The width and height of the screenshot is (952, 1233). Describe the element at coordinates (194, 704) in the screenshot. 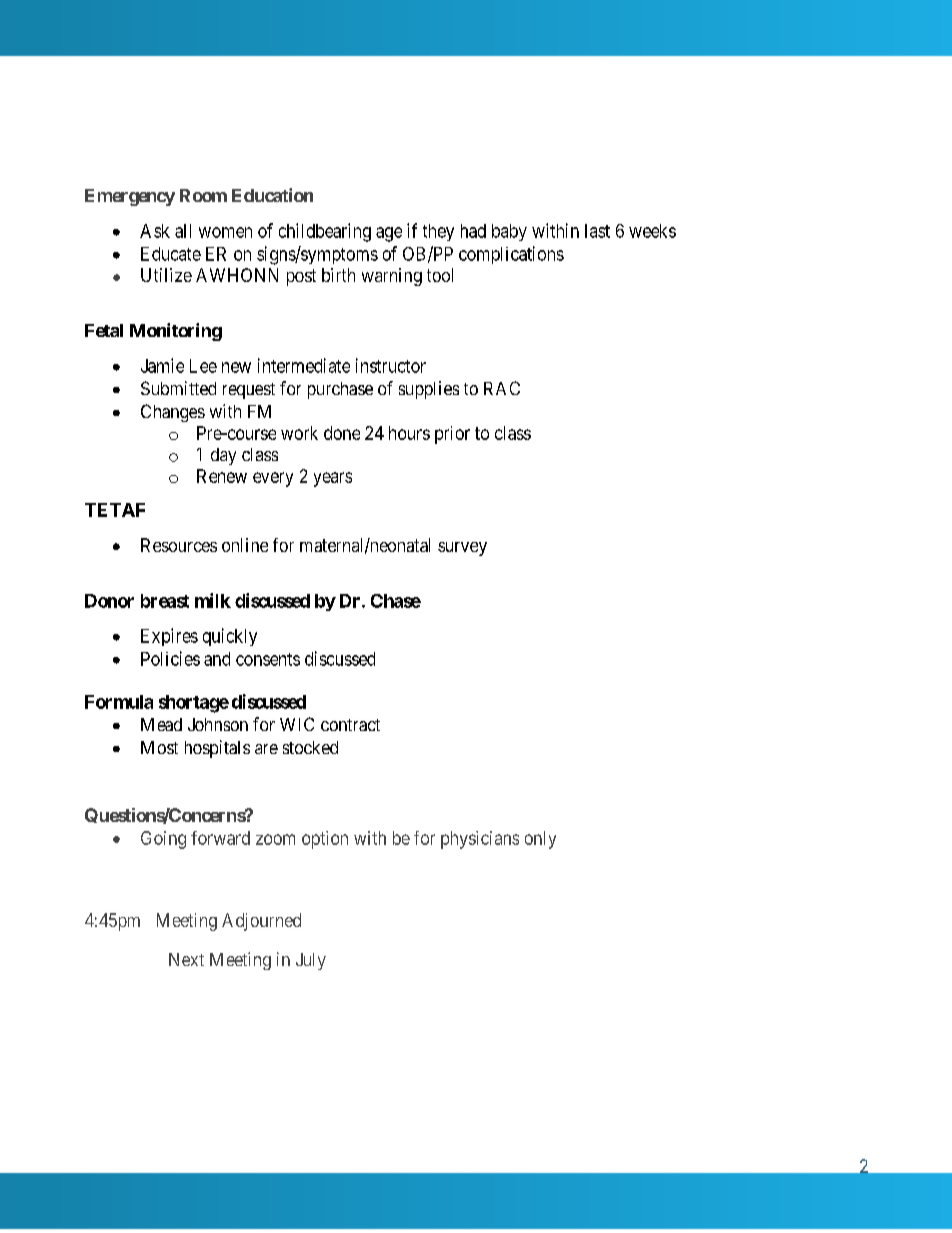

I see `shortage` at that location.
